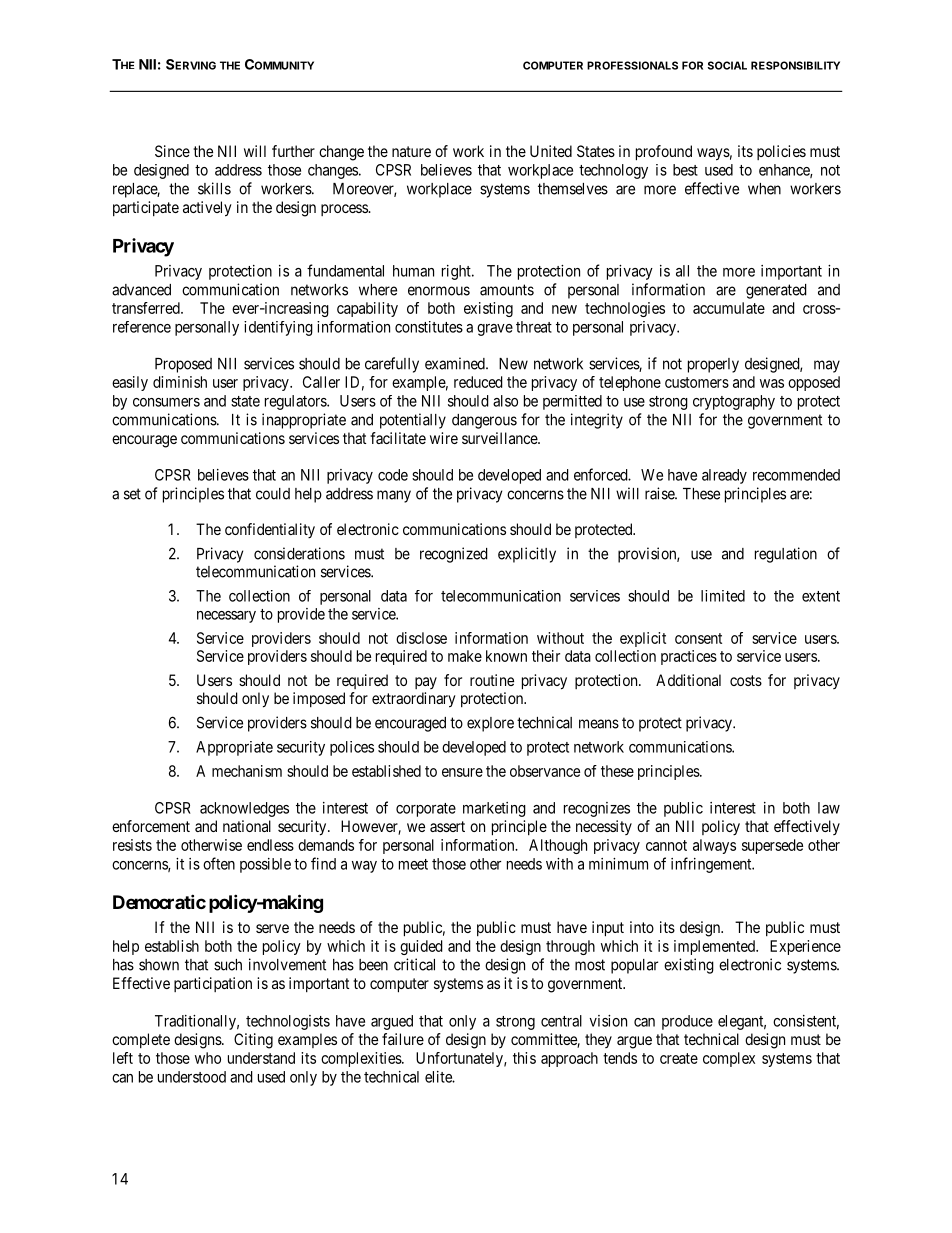  Describe the element at coordinates (166, 402) in the screenshot. I see `consumers` at that location.
